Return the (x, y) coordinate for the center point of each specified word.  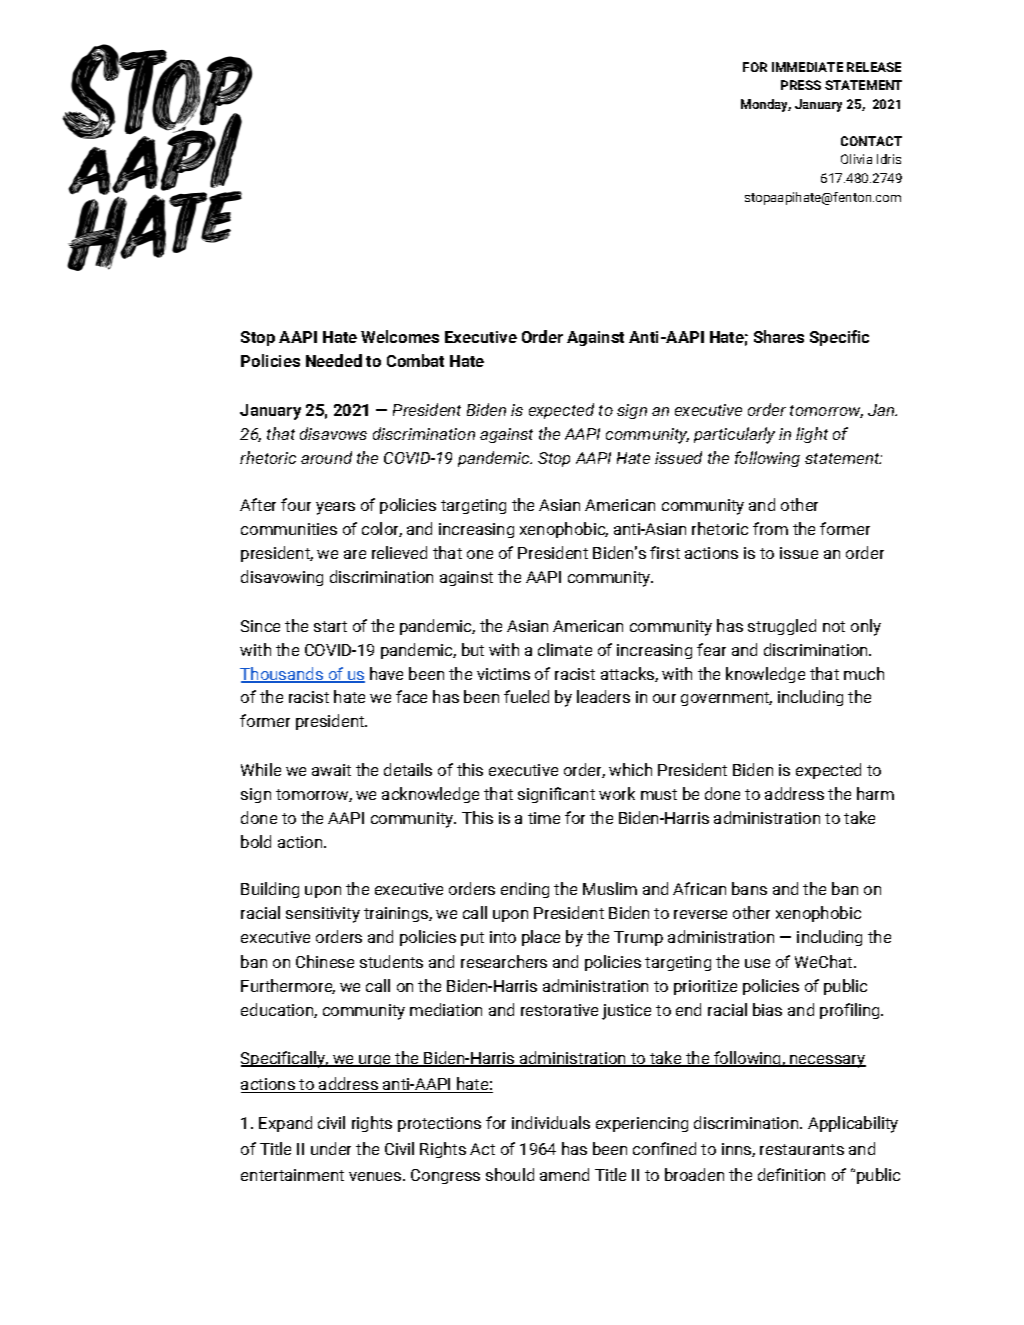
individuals (551, 1122)
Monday (766, 105)
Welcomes (400, 336)
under (331, 1148)
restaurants (802, 1149)
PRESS (801, 85)
